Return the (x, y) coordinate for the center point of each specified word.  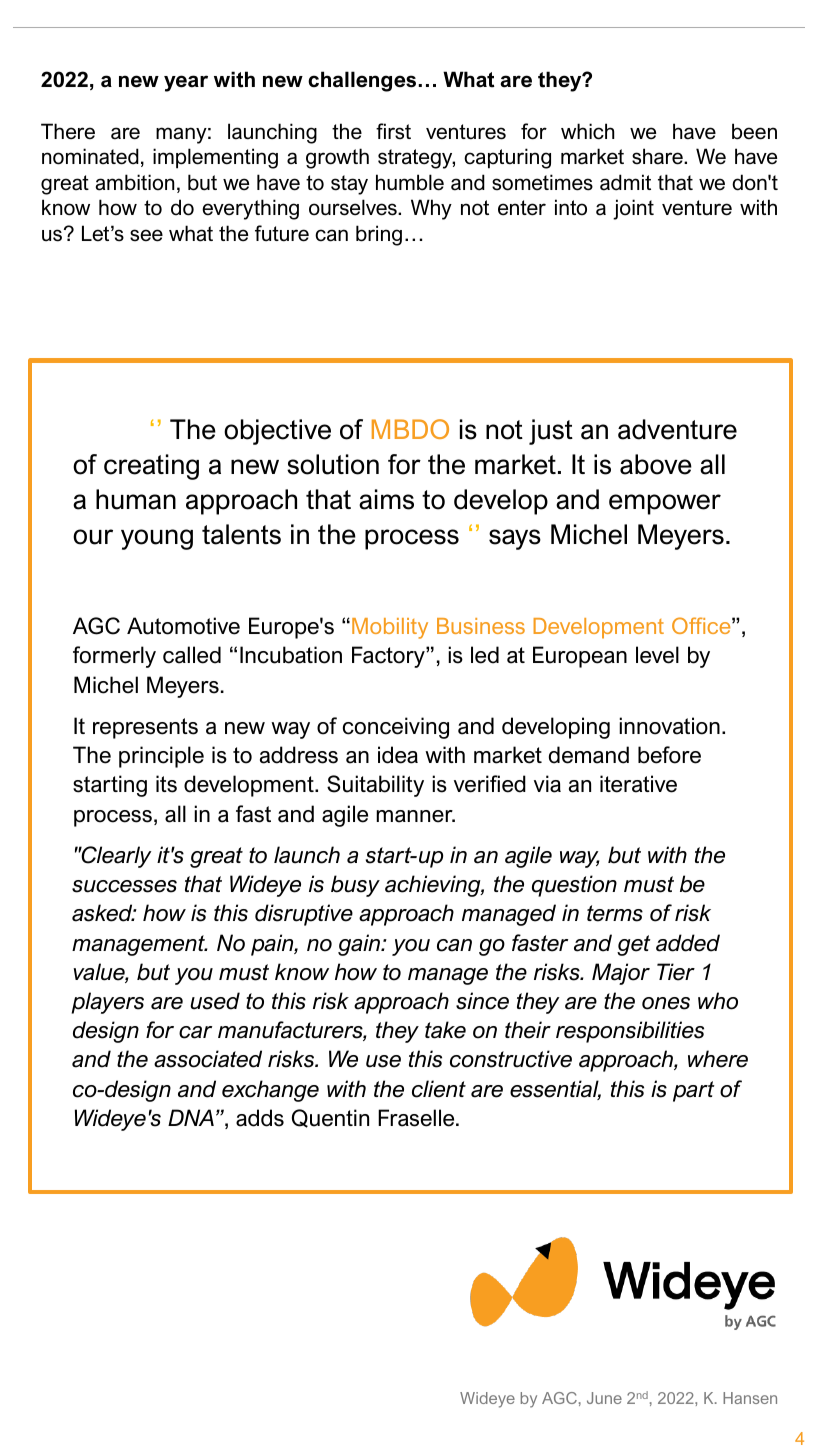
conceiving (396, 728)
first (393, 131)
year (186, 83)
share (658, 156)
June (604, 1398)
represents (145, 728)
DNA (191, 1117)
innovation (669, 726)
